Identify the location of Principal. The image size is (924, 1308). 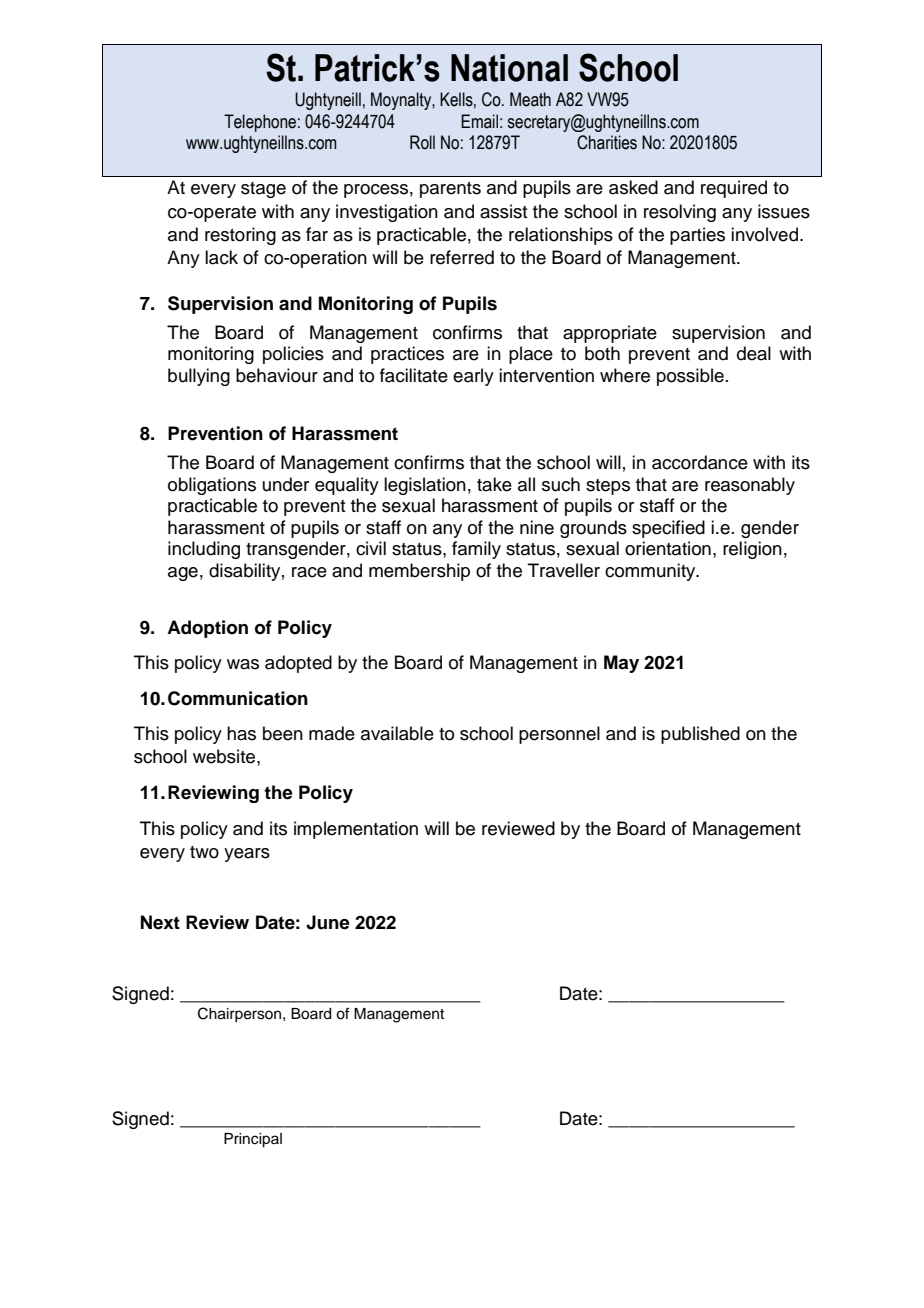
(253, 1140).
